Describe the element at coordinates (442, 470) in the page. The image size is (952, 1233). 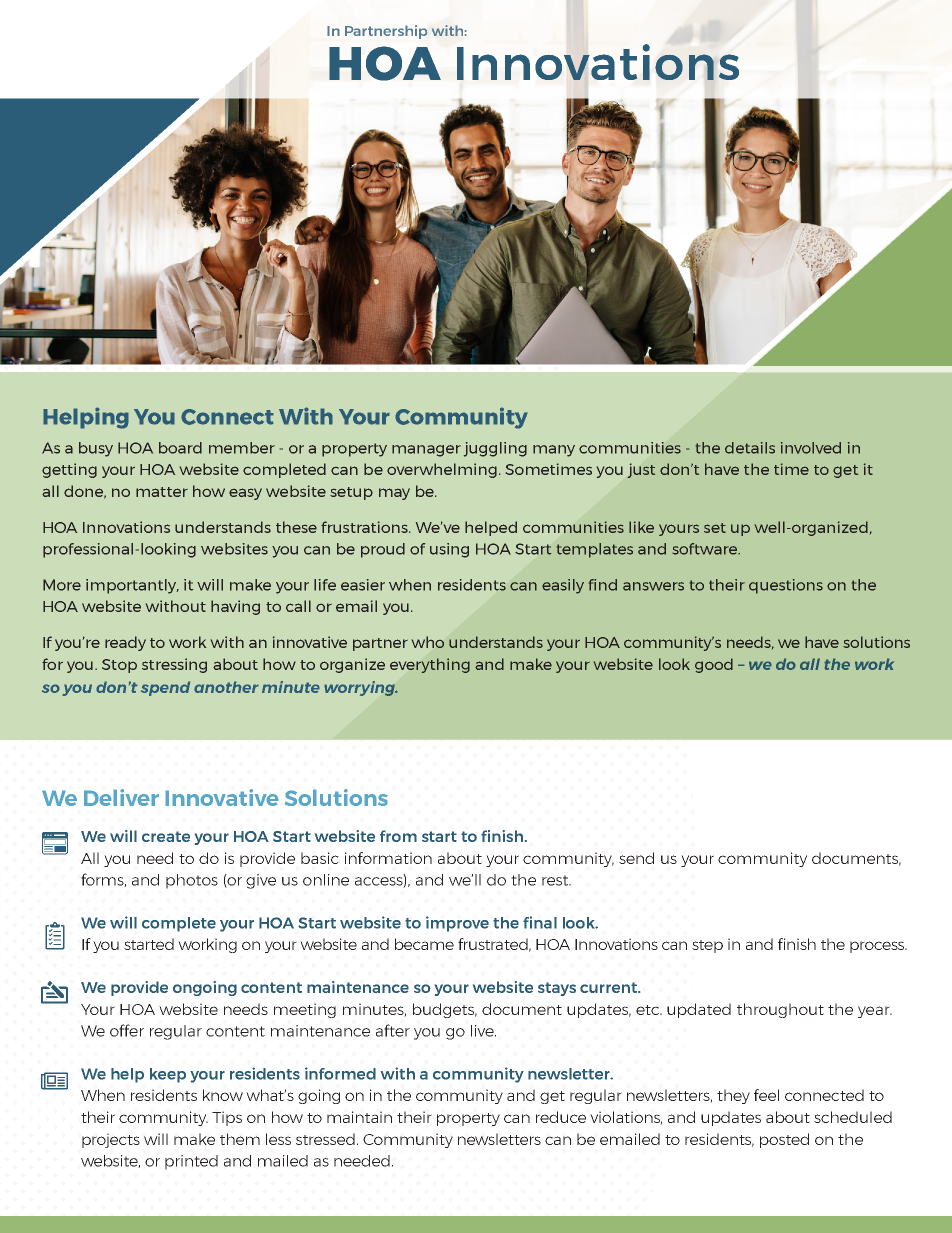
I see `overwhelming` at that location.
